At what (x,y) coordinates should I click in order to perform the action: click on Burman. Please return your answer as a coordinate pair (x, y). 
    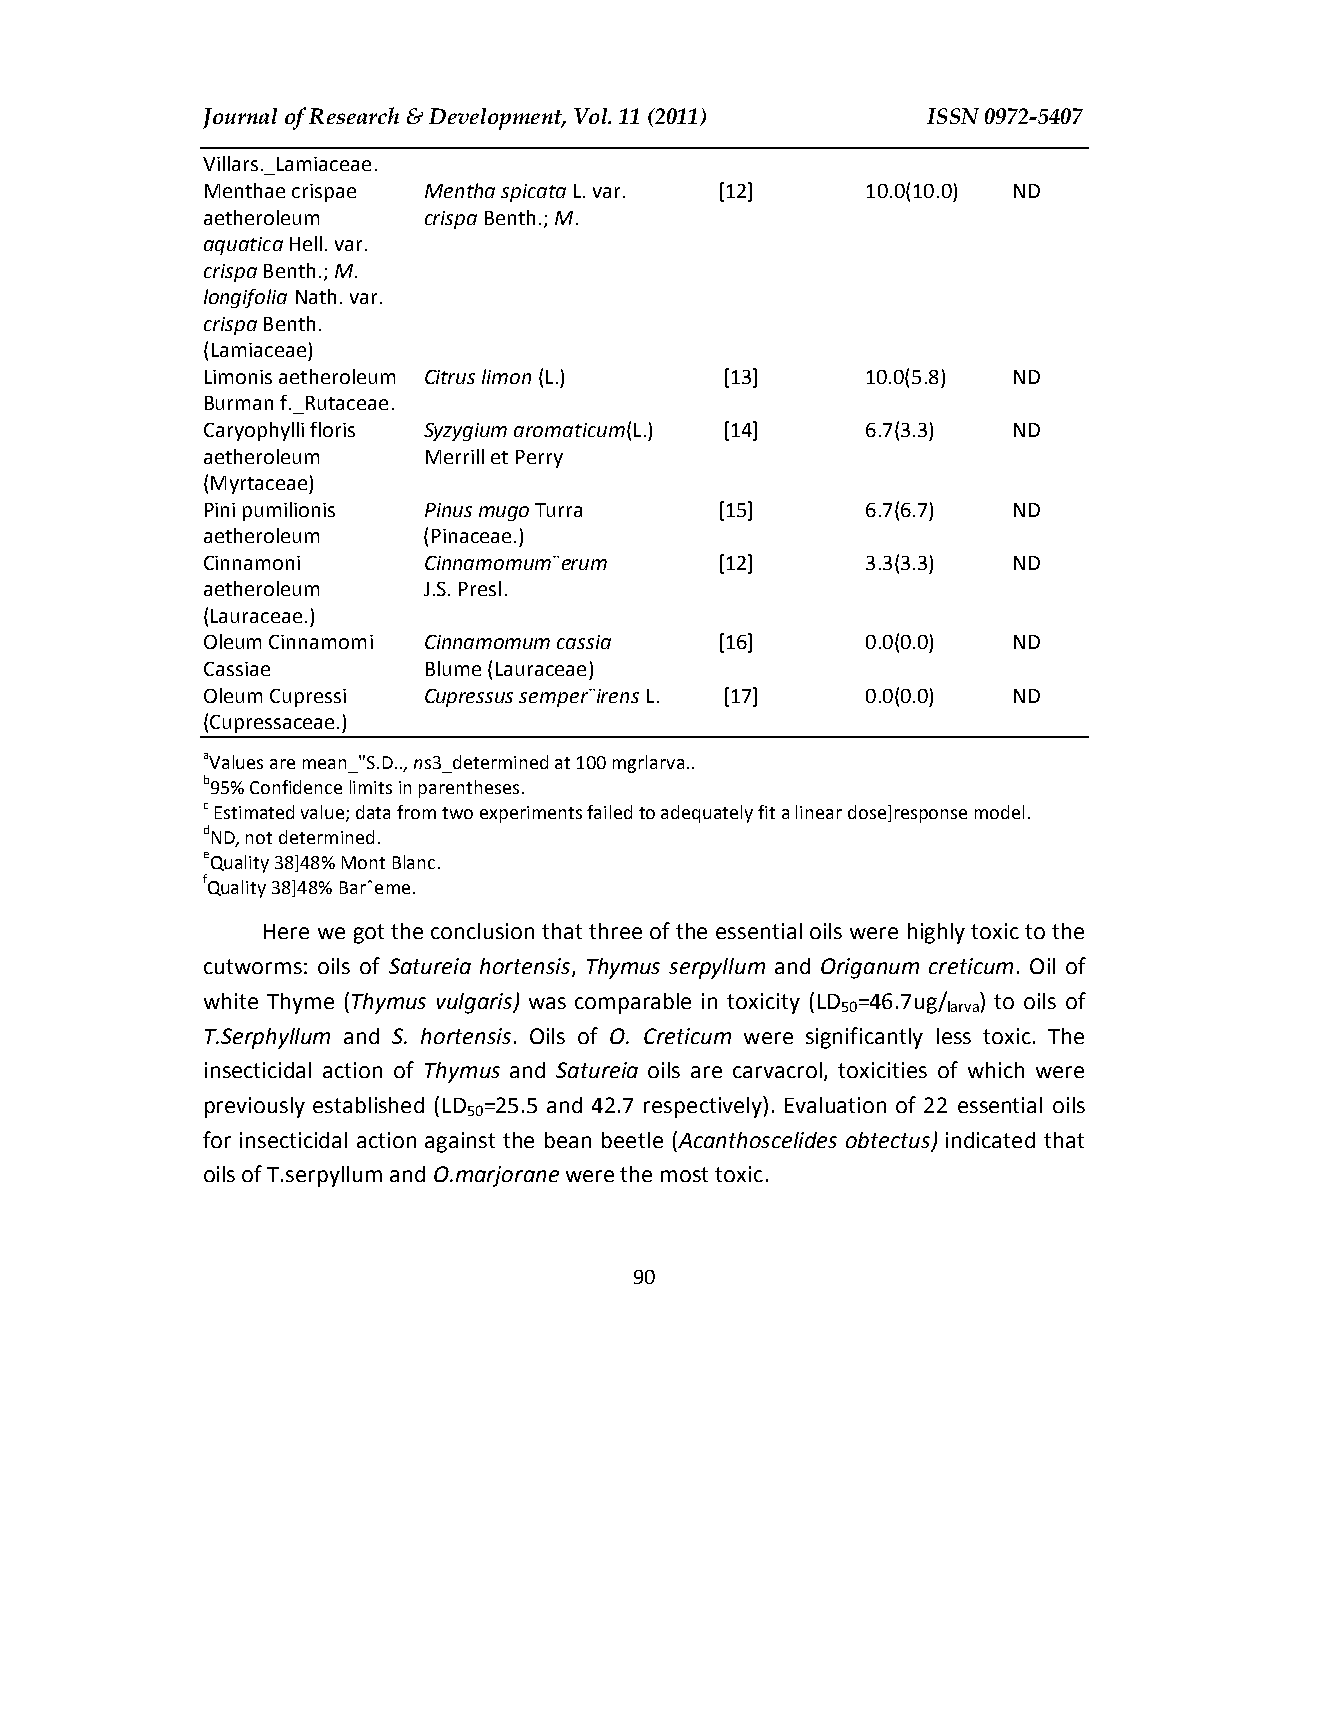
    Looking at the image, I should click on (239, 403).
